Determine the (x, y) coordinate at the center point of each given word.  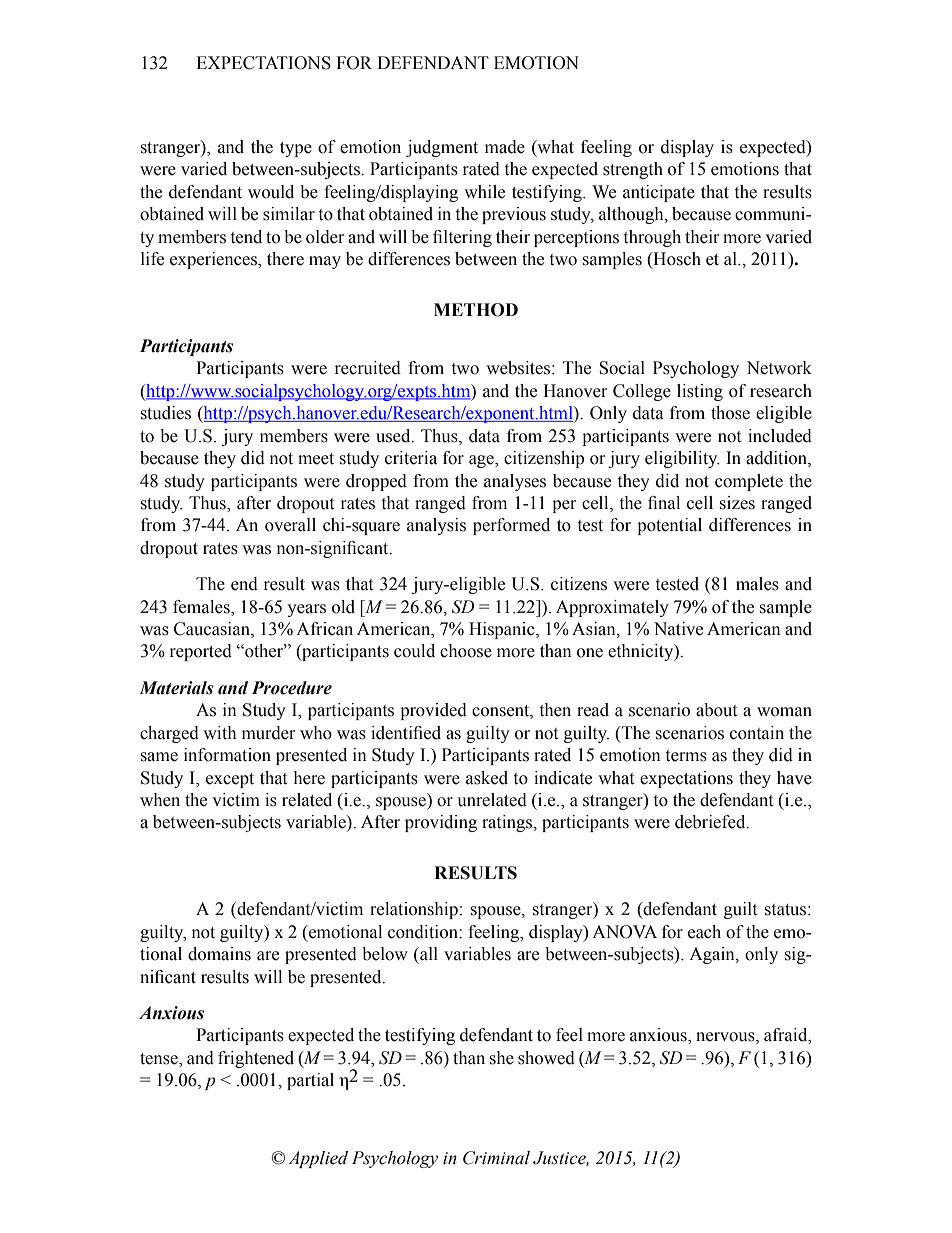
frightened (256, 1059)
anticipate (659, 193)
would (271, 192)
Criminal (496, 1158)
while (484, 192)
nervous (726, 1038)
